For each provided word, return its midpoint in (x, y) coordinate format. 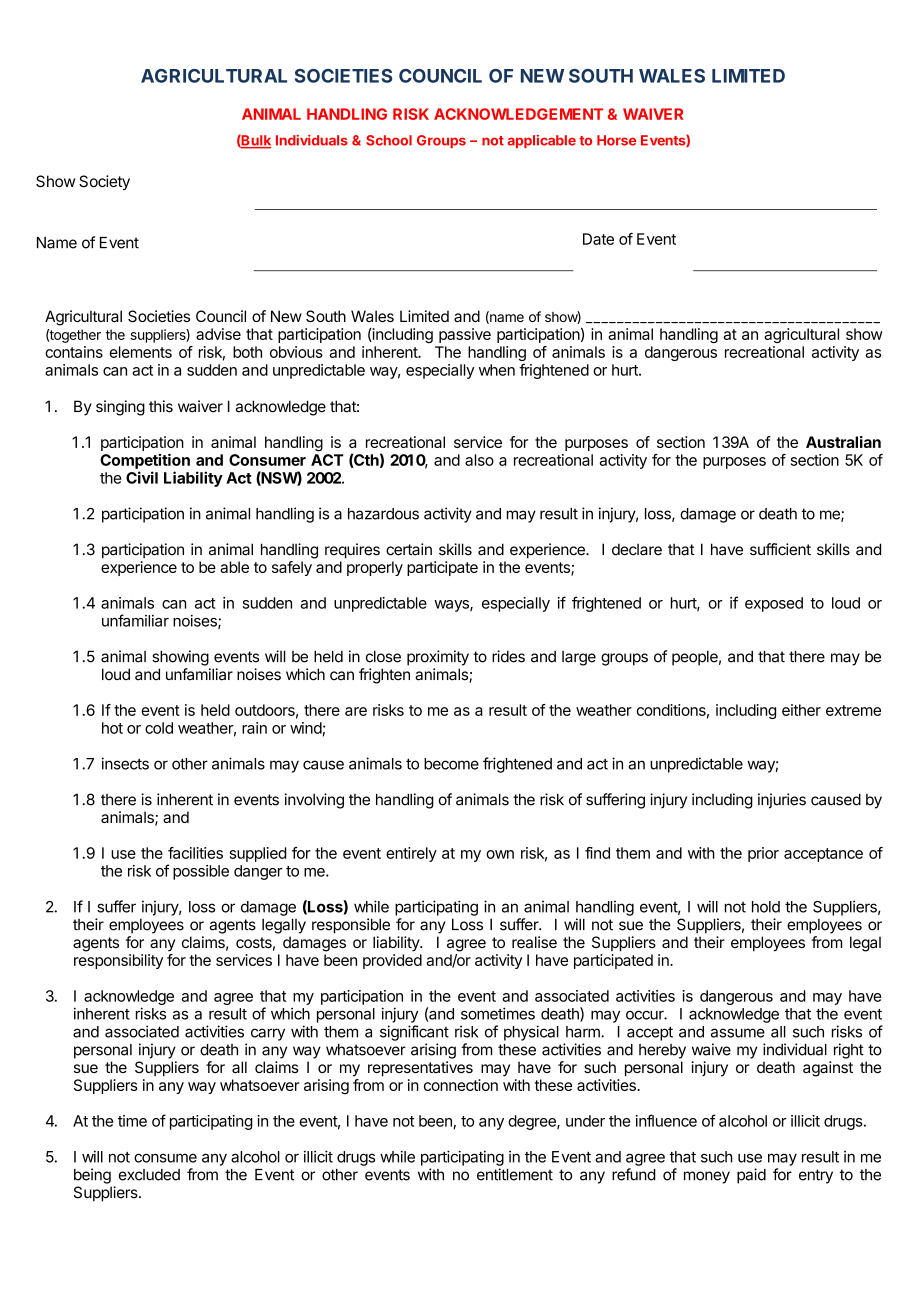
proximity (438, 658)
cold (159, 728)
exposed (774, 604)
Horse (616, 140)
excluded (149, 1175)
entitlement (515, 1174)
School (389, 140)
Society (104, 183)
